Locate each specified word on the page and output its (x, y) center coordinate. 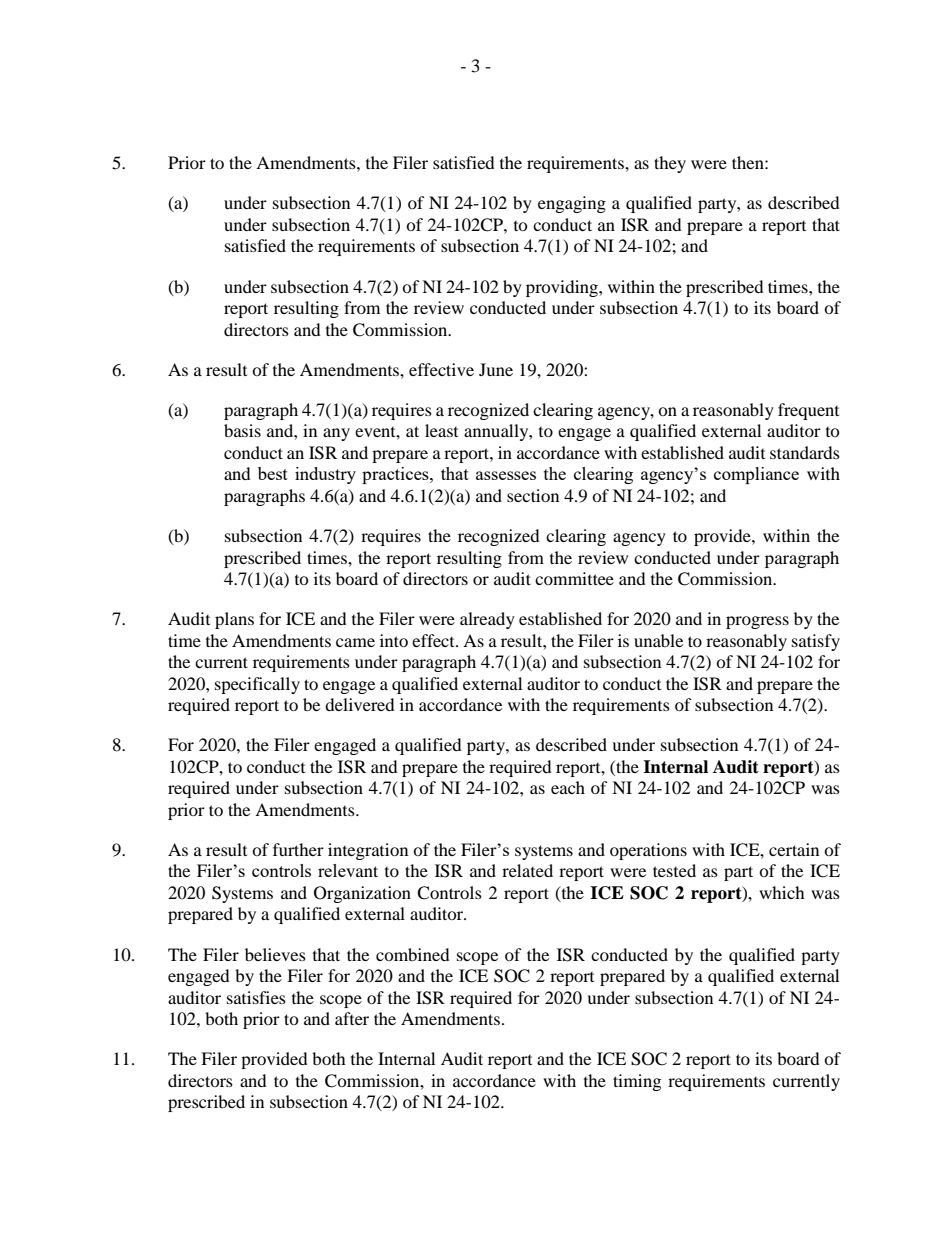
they (670, 164)
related (527, 870)
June (496, 369)
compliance (756, 475)
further (298, 849)
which (782, 892)
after (352, 1018)
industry (325, 475)
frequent (808, 411)
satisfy (816, 642)
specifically (257, 685)
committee (574, 578)
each (568, 787)
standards (805, 452)
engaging (572, 204)
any (336, 434)
